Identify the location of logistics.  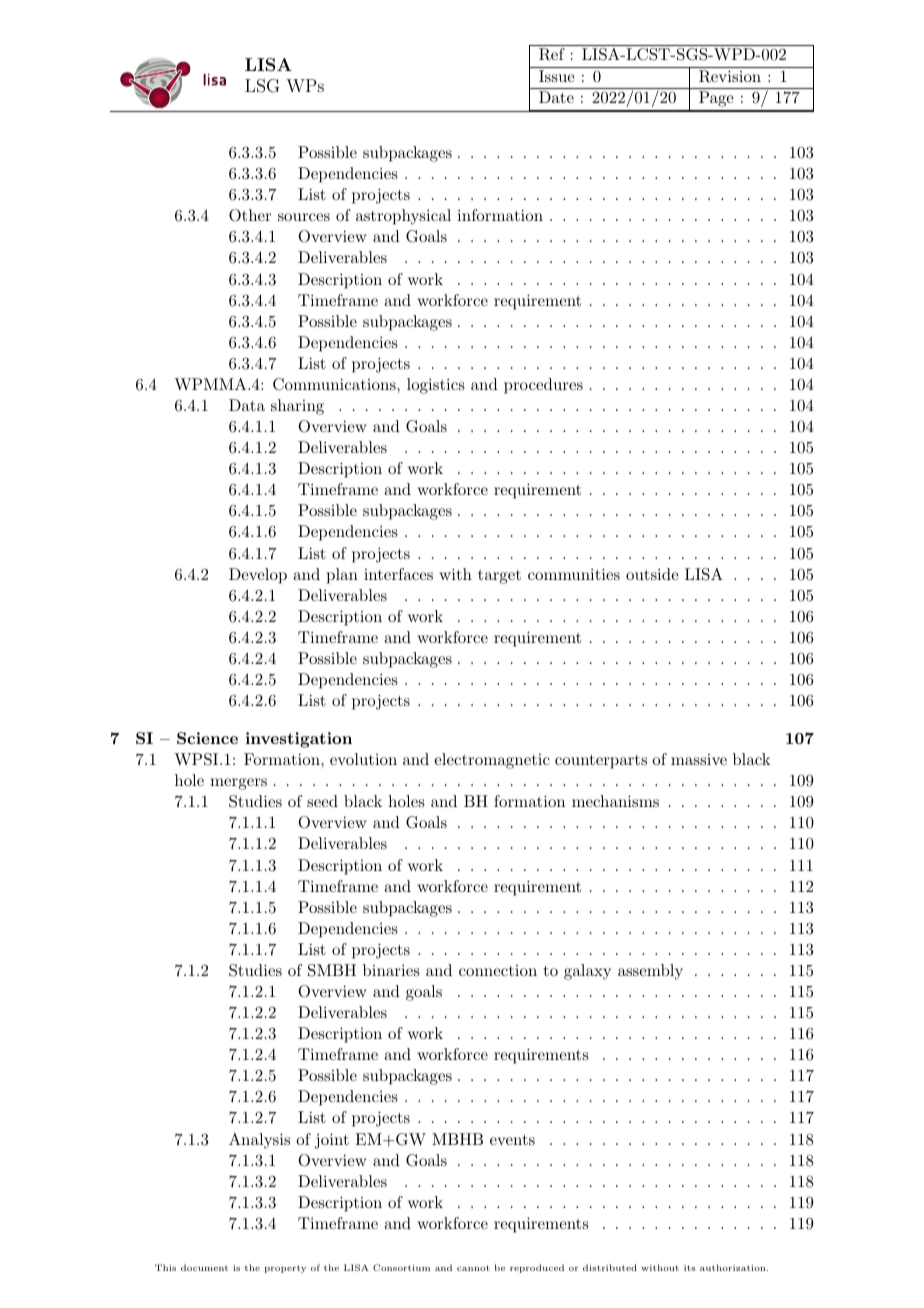
(436, 386).
